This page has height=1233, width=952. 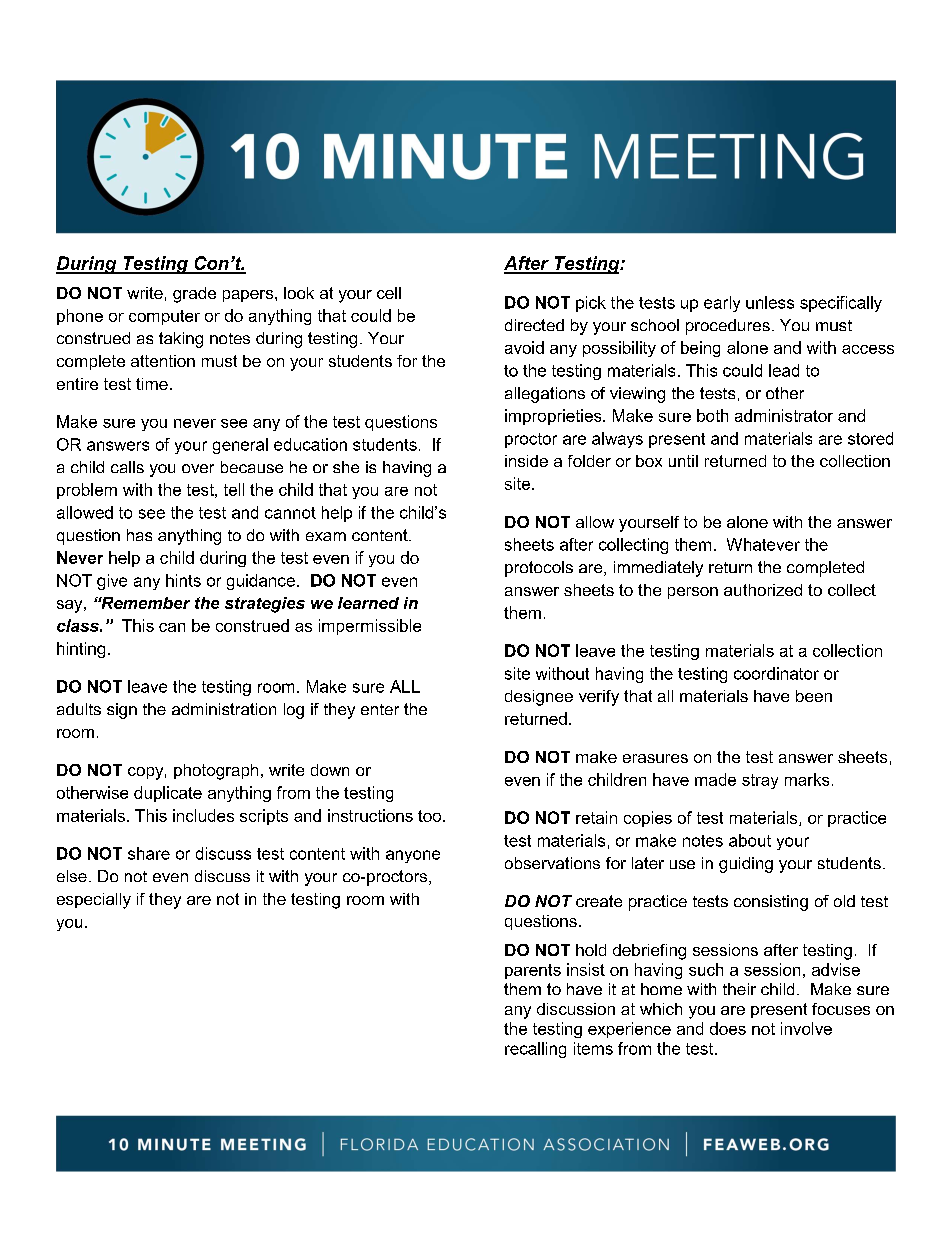 I want to click on has, so click(x=139, y=535).
